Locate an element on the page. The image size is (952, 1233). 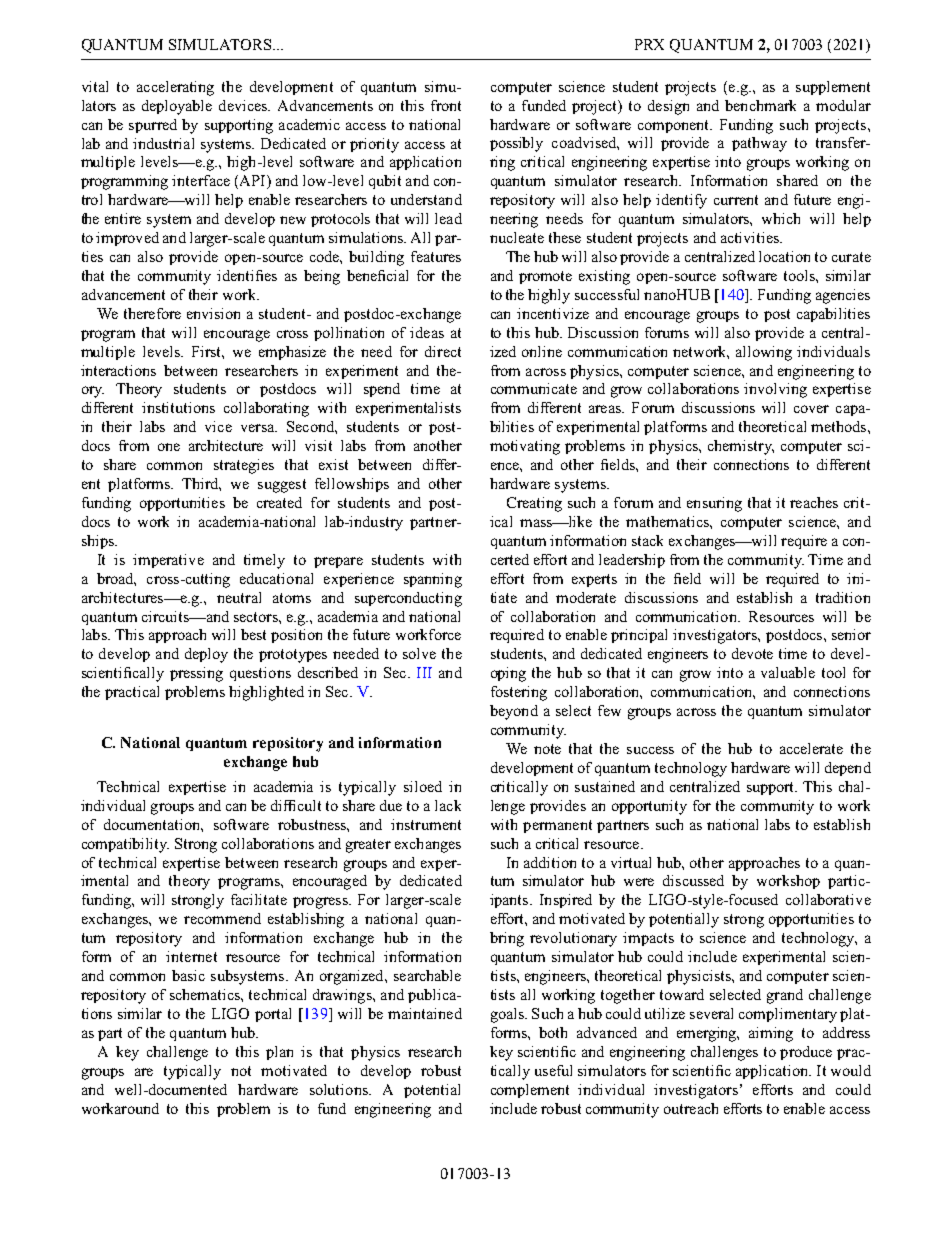
involving is located at coordinates (775, 390).
